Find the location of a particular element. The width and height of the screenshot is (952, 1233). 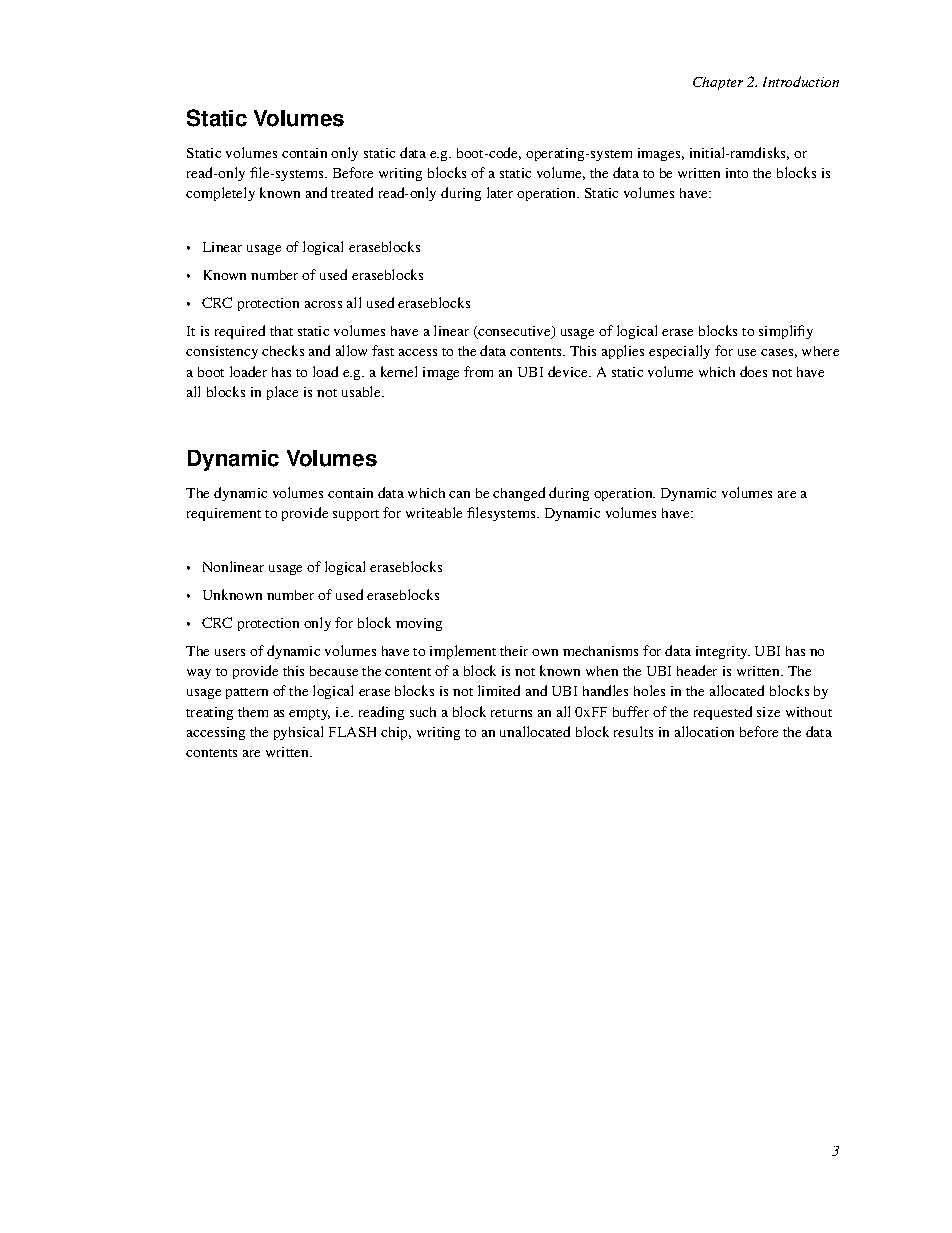

changed is located at coordinates (519, 494).
